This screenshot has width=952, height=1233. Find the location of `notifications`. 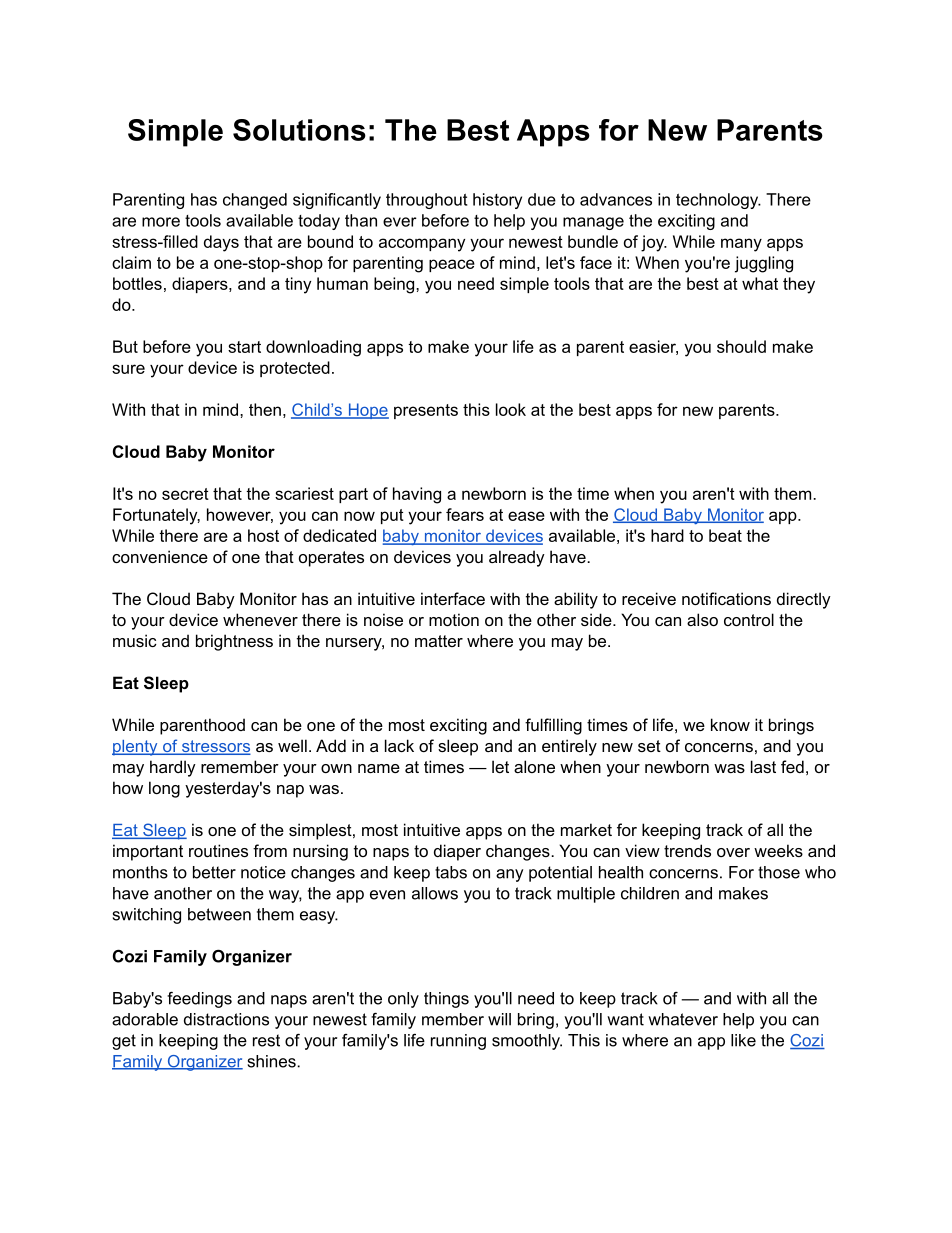

notifications is located at coordinates (726, 598).
